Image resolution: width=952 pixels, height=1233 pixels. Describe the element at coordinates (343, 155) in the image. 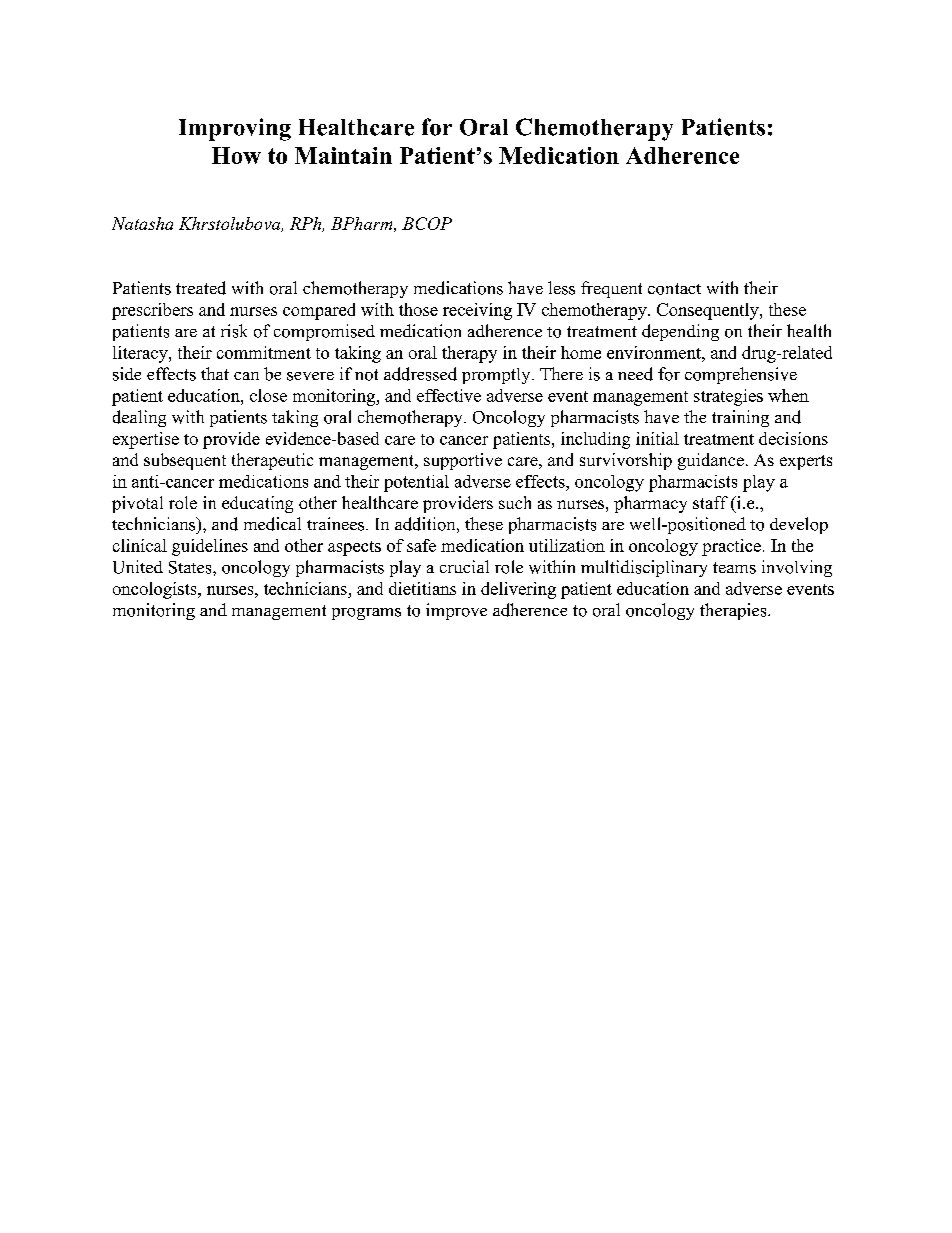

I see `Maintain` at that location.
